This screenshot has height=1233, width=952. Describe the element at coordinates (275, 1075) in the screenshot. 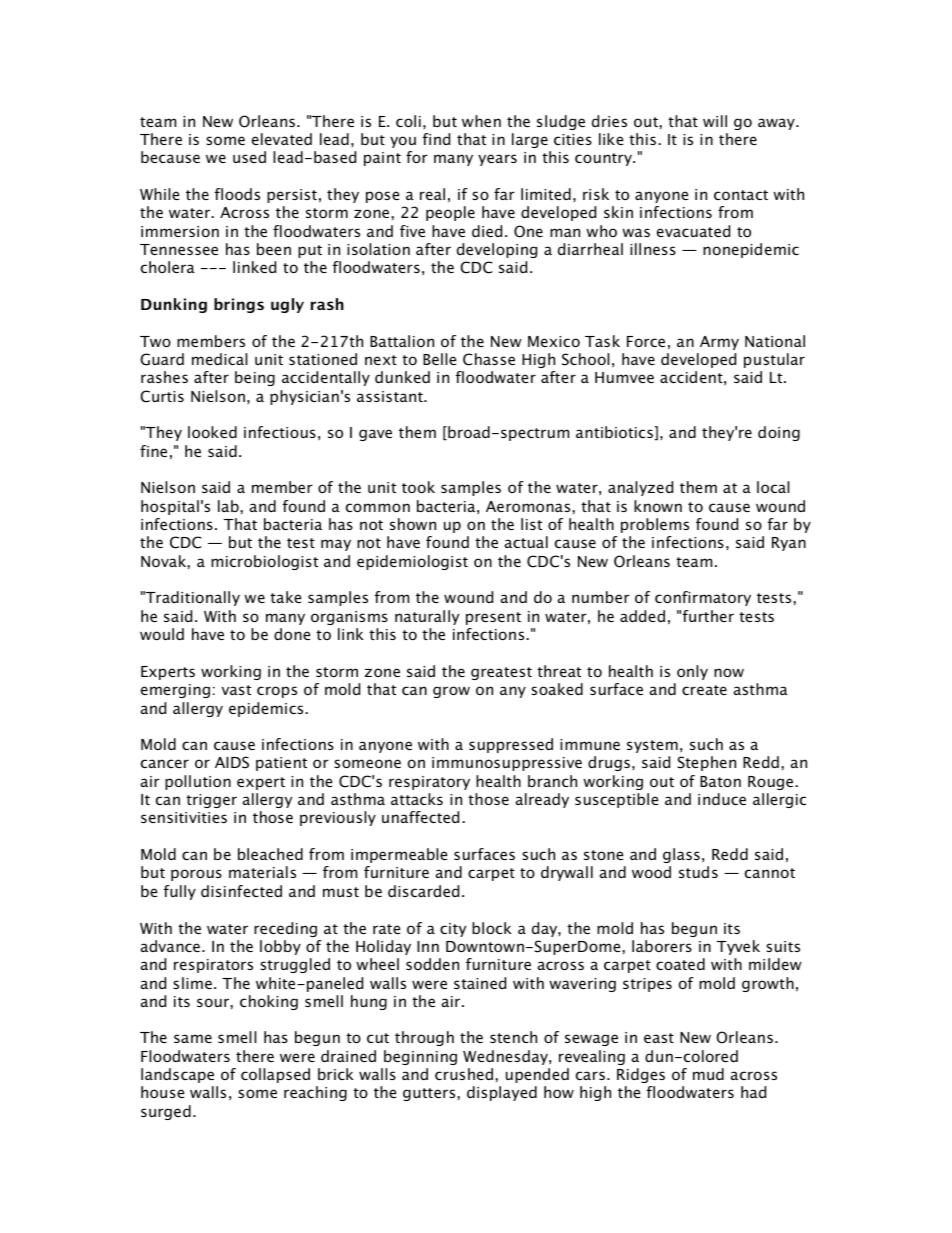

I see `collapsed` at that location.
